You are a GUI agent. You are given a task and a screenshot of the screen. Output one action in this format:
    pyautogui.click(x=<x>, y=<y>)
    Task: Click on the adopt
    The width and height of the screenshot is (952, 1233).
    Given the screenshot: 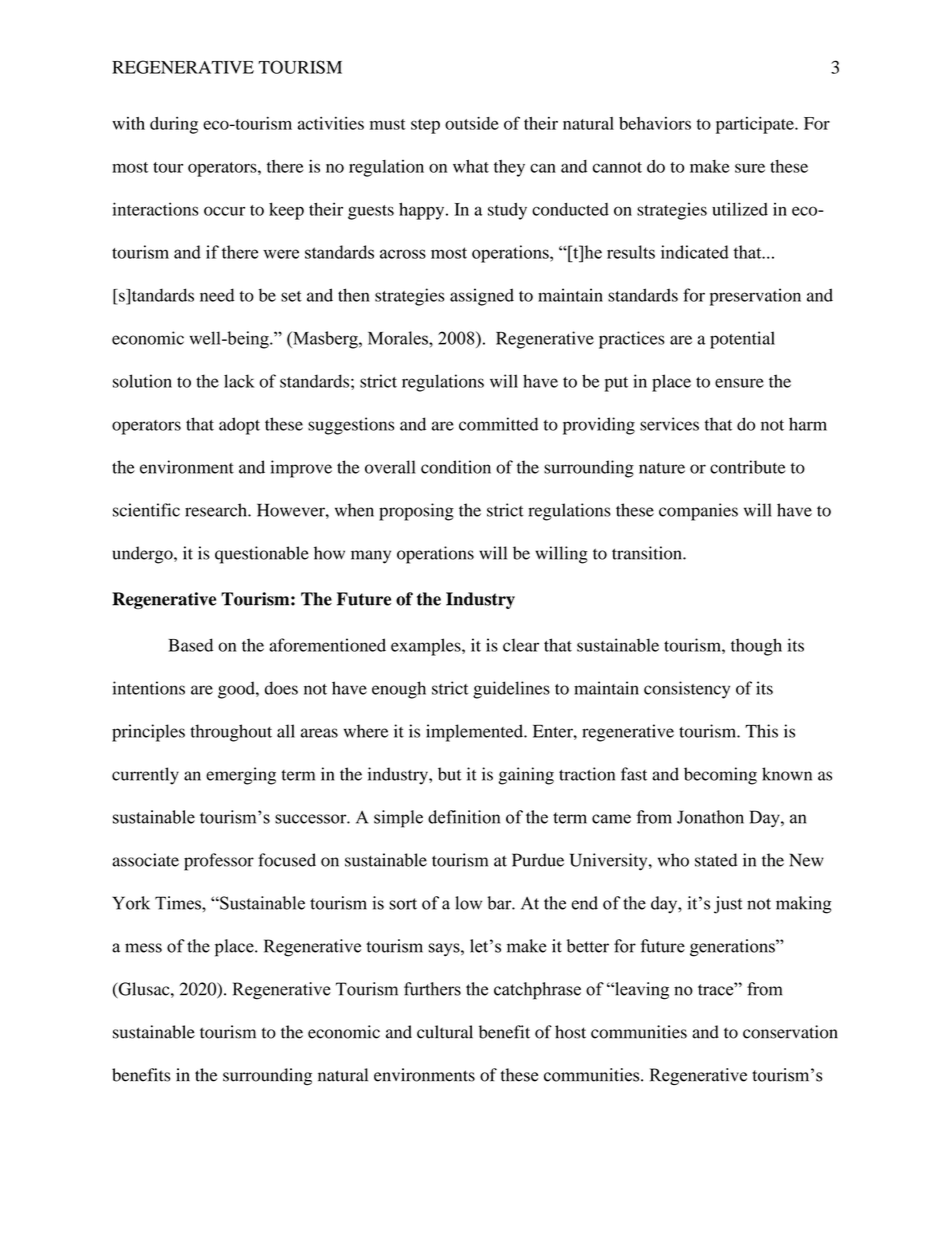 What is the action you would take?
    pyautogui.click(x=239, y=426)
